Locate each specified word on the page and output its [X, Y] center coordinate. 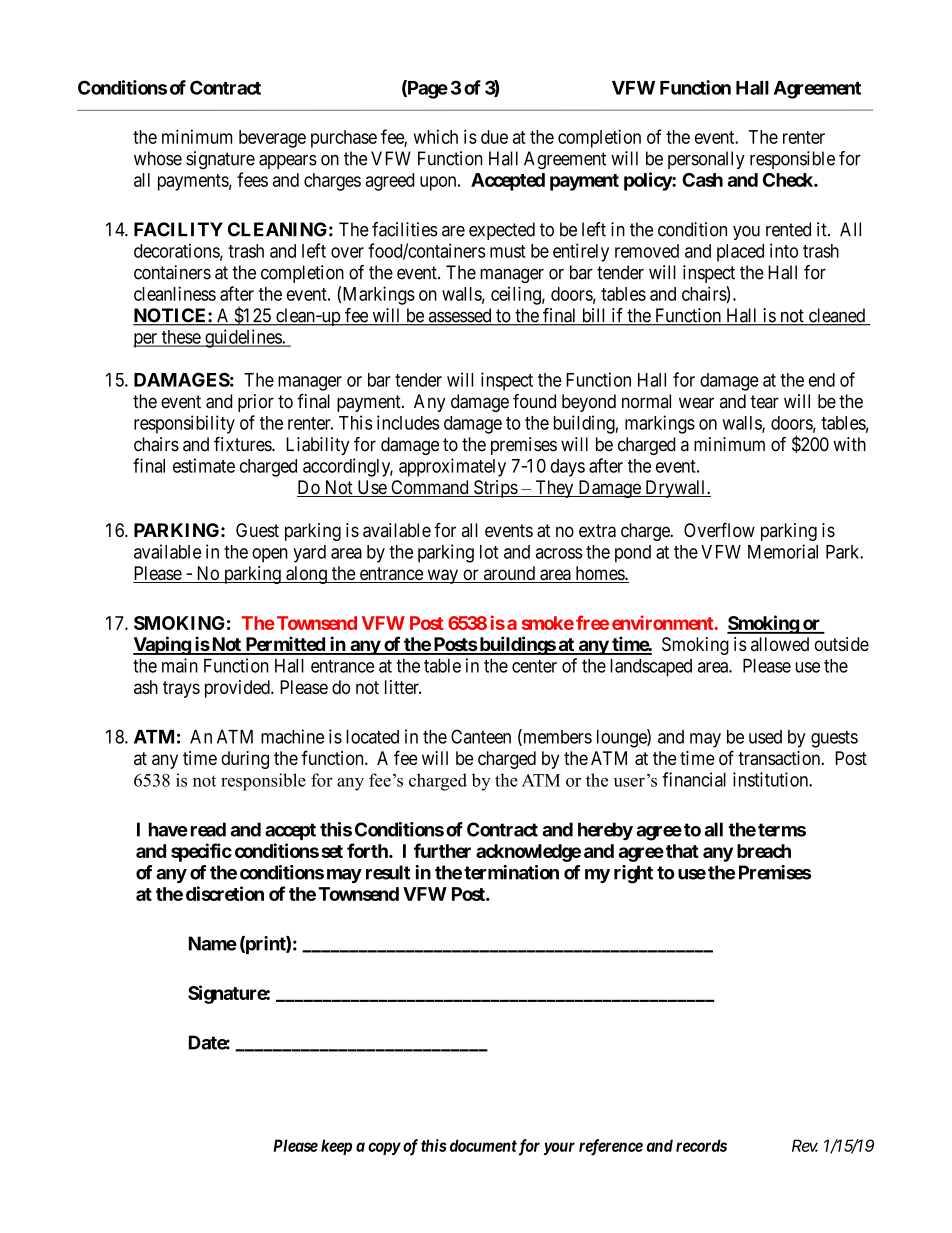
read [208, 829]
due [494, 137]
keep [336, 1147]
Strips [495, 489]
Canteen [481, 736]
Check [789, 180]
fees [252, 179]
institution [771, 779]
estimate [204, 465]
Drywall [675, 489]
